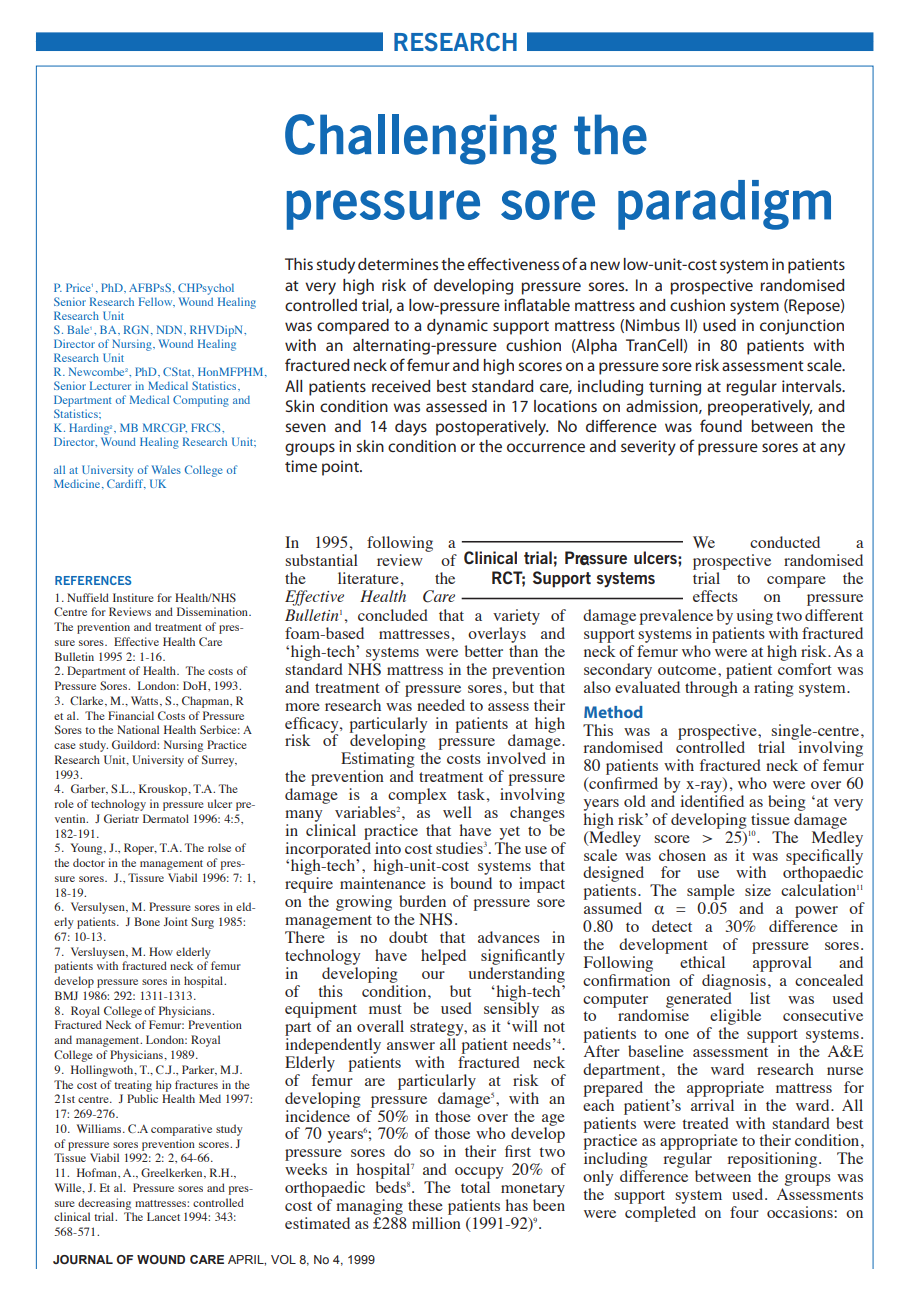  What do you see at coordinates (161, 951) in the page?
I see `How` at bounding box center [161, 951].
